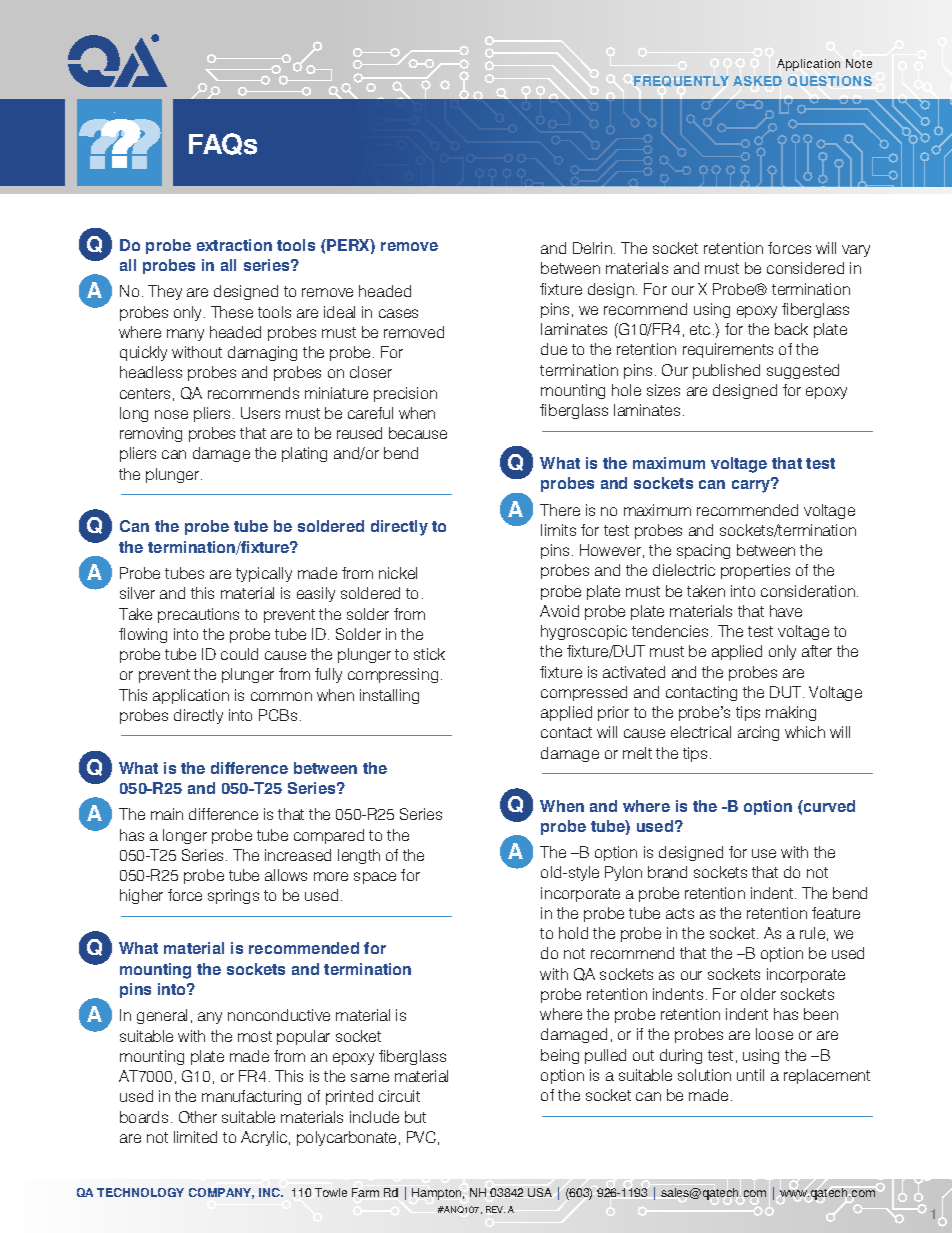 This screenshot has height=1233, width=952. I want to click on compressed, so click(584, 693).
